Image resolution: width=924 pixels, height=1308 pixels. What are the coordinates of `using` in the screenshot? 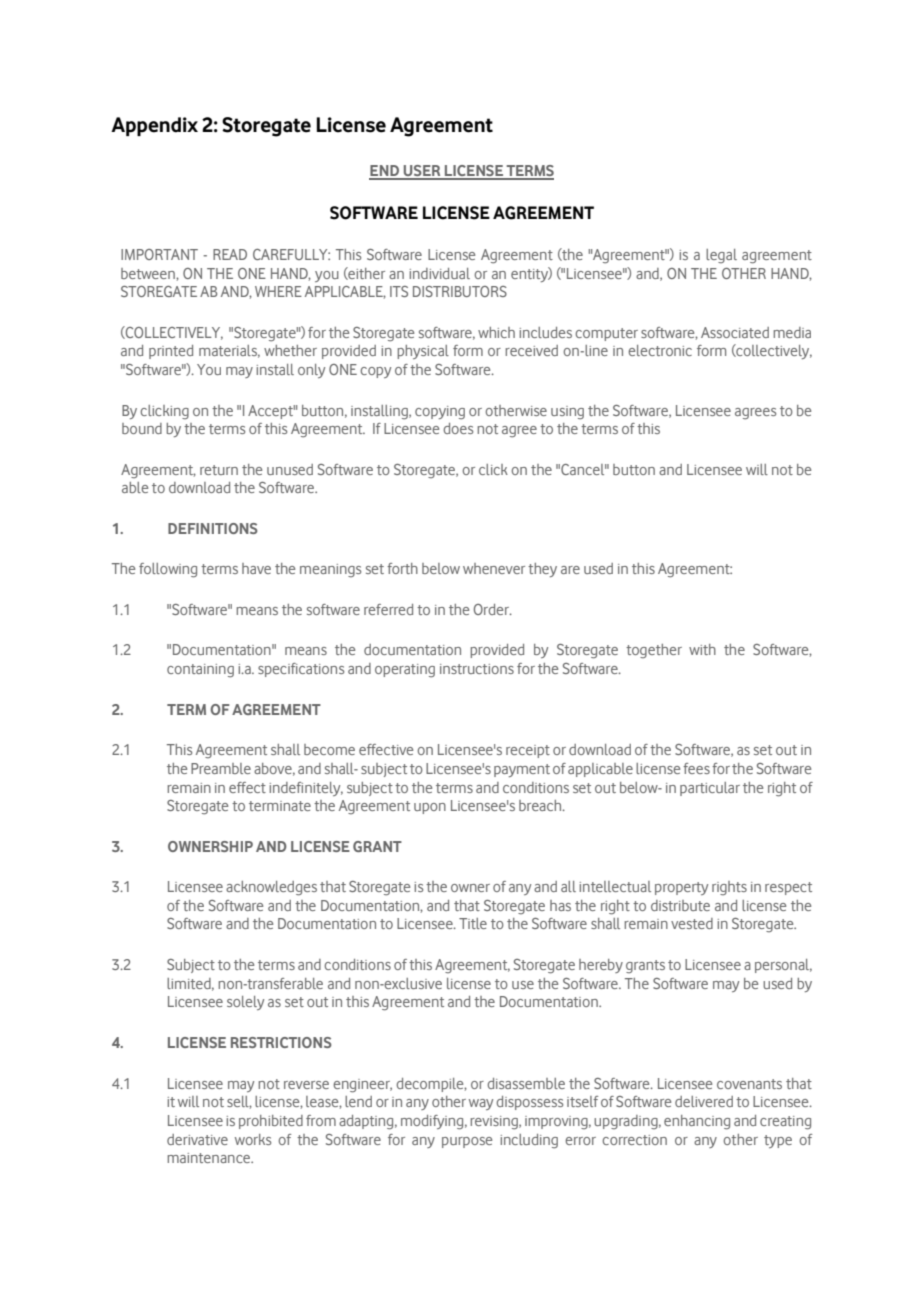 It's located at (567, 413).
